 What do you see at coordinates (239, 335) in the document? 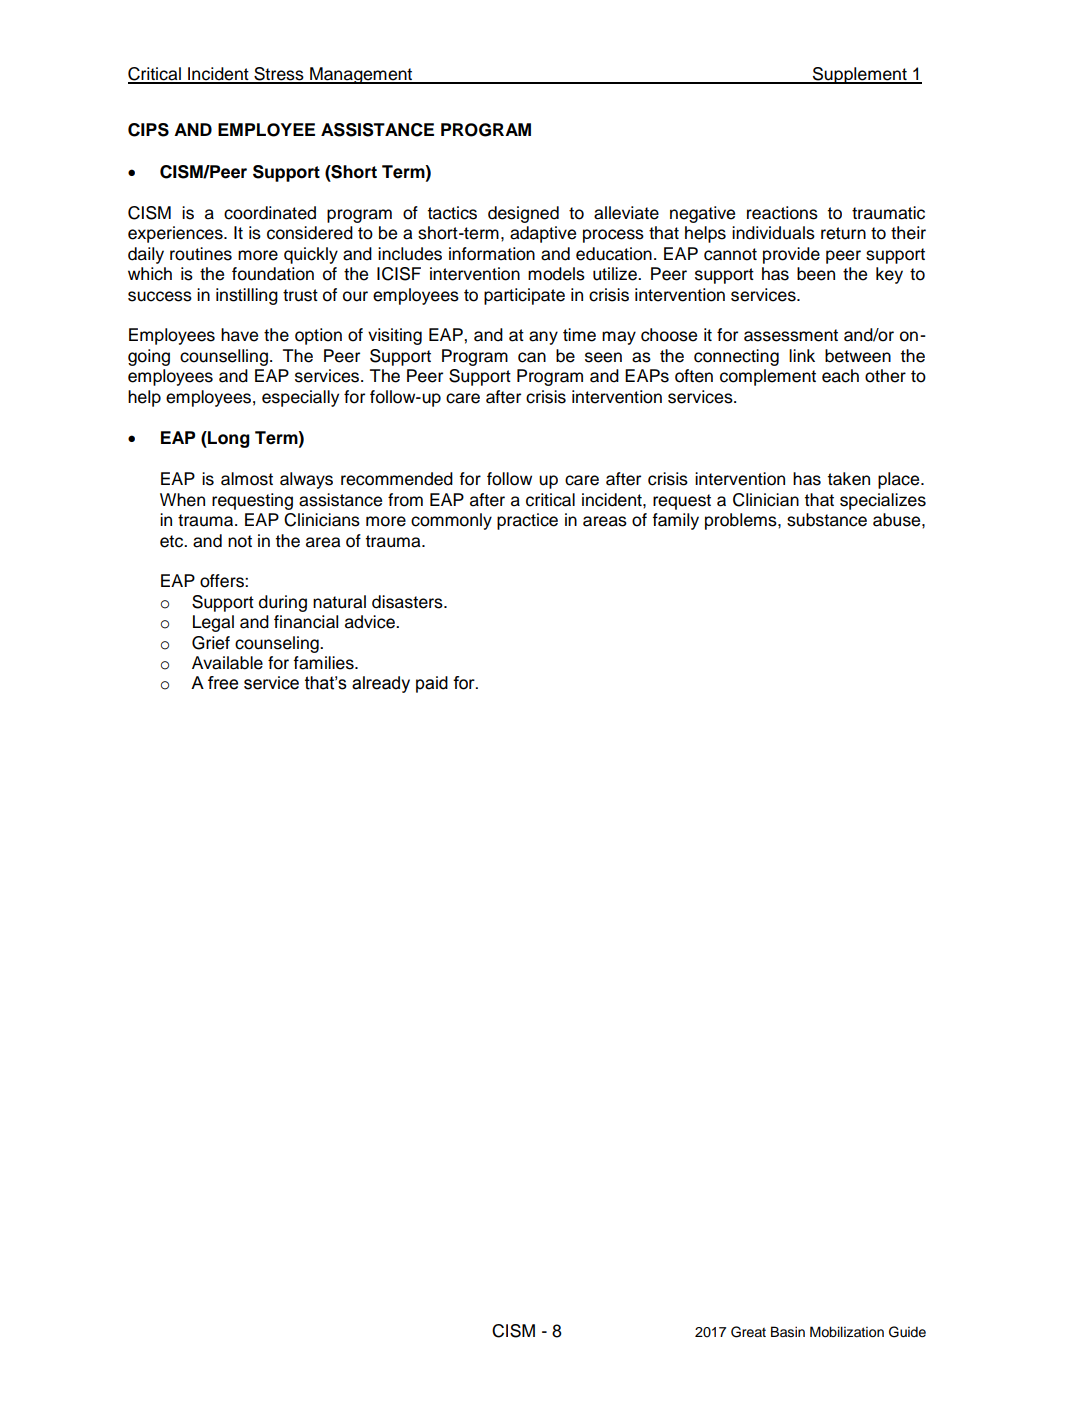
I see `have` at bounding box center [239, 335].
